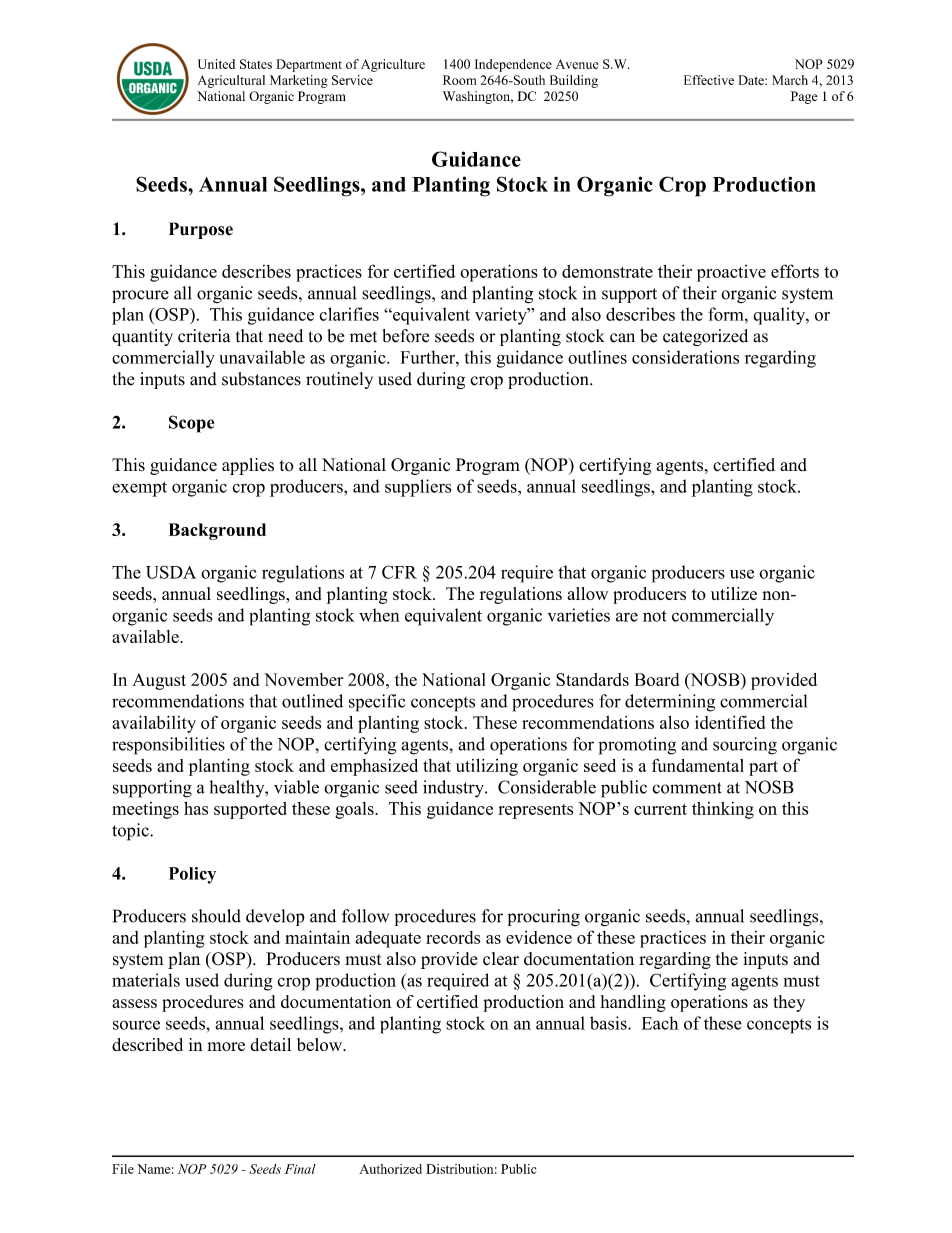 This screenshot has height=1233, width=952. What do you see at coordinates (390, 1169) in the screenshot?
I see `Authorized` at bounding box center [390, 1169].
